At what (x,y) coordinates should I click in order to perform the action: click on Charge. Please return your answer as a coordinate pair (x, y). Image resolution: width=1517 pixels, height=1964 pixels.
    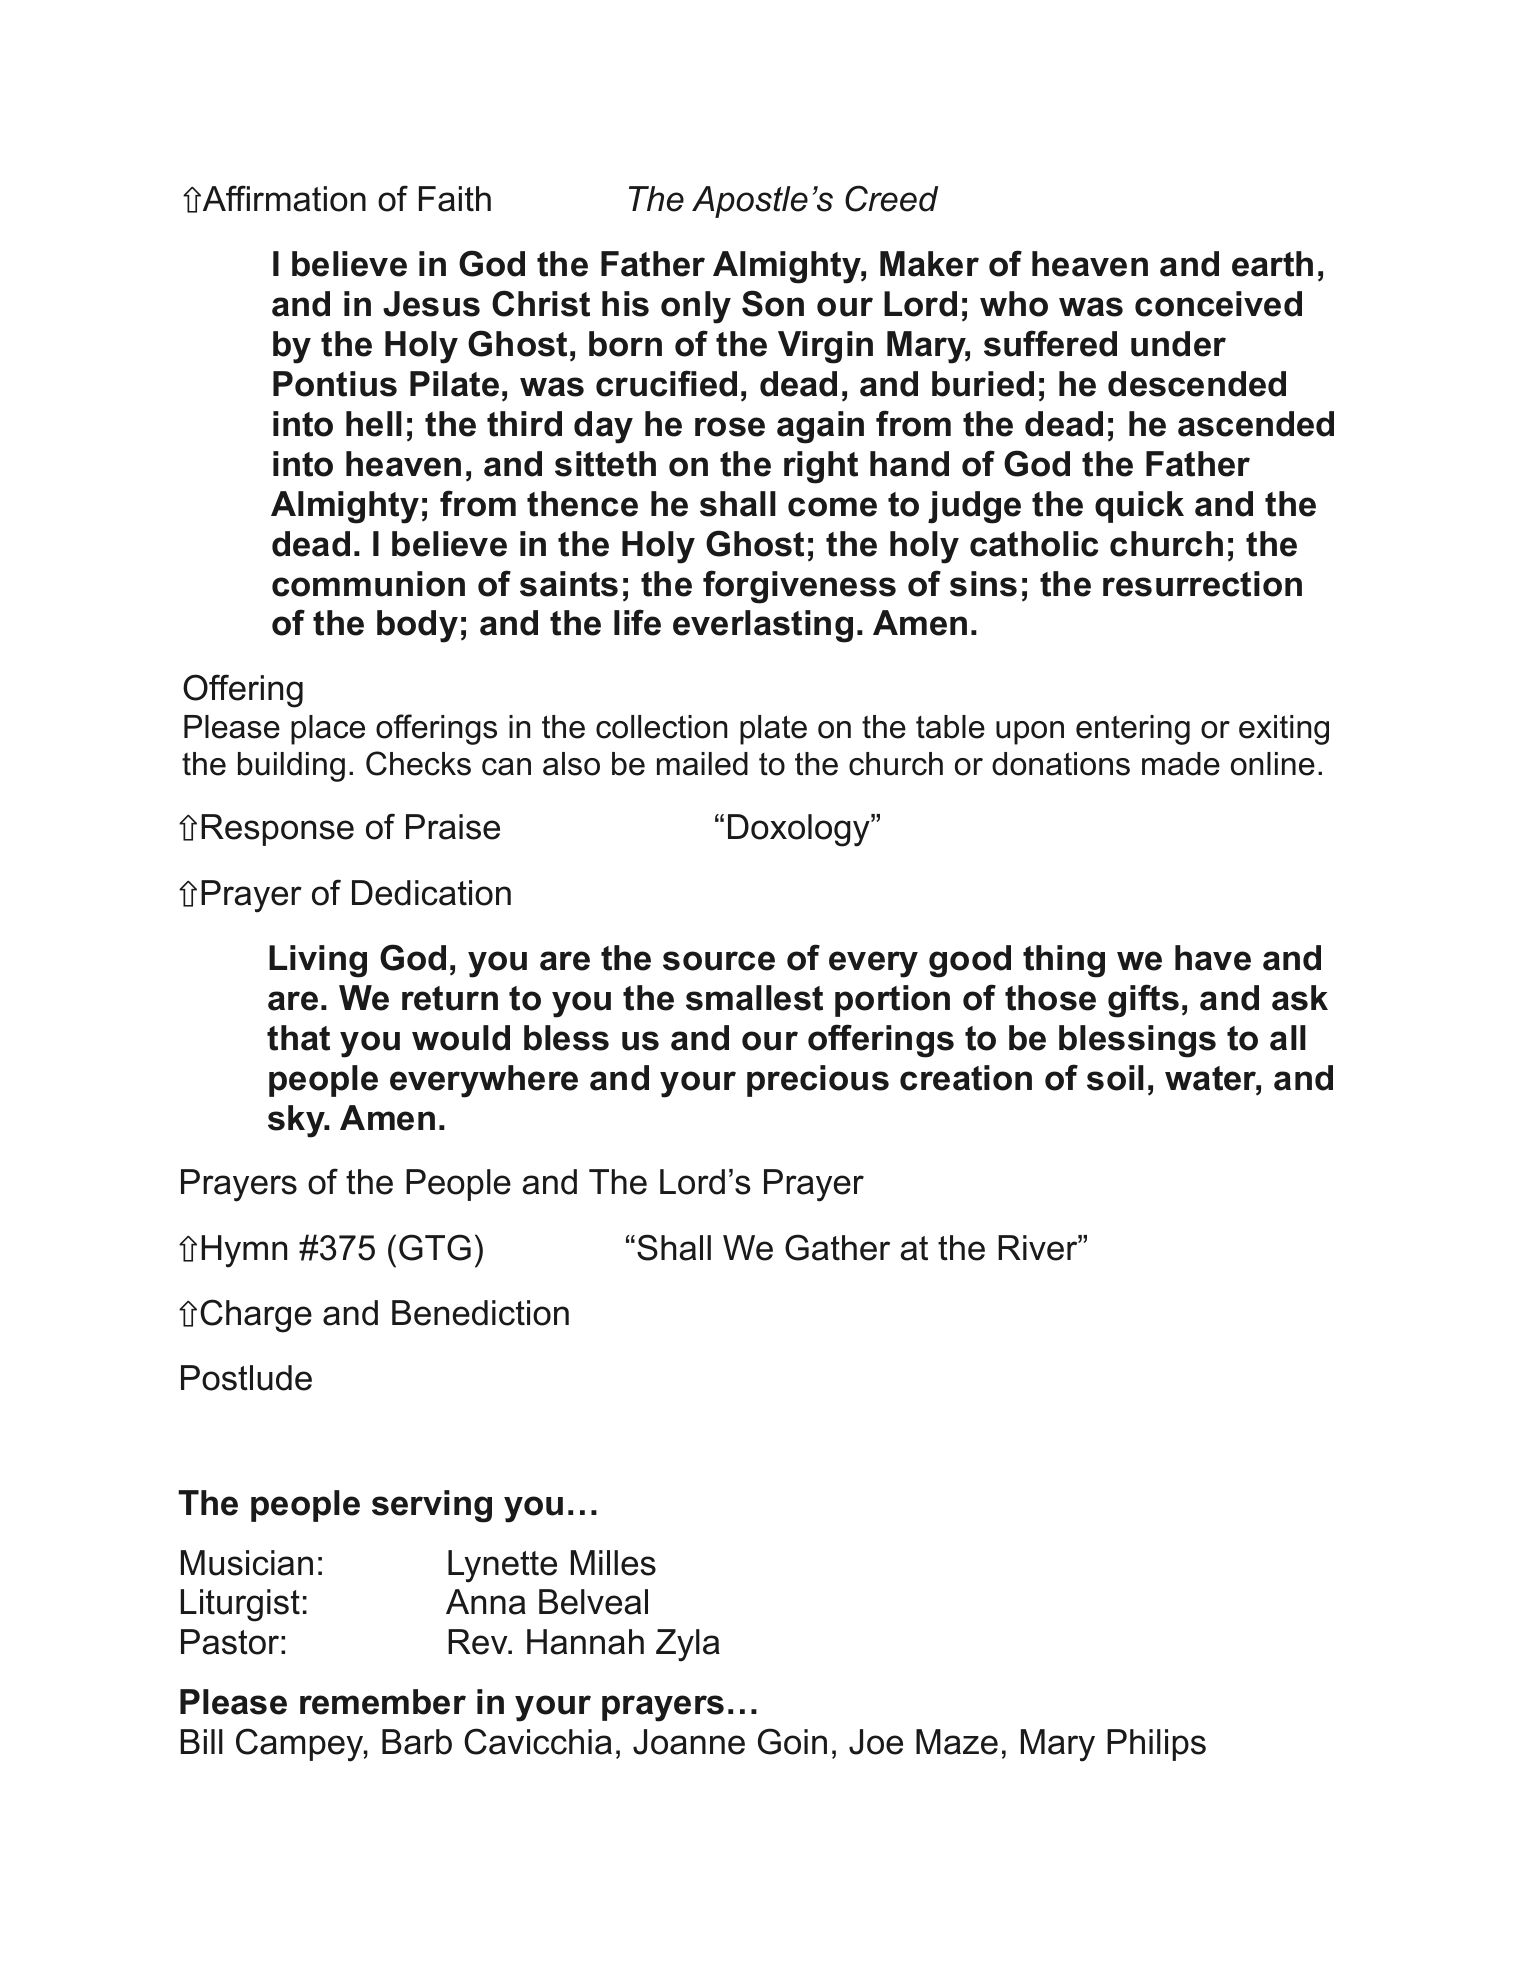
    Looking at the image, I should click on (256, 1316).
